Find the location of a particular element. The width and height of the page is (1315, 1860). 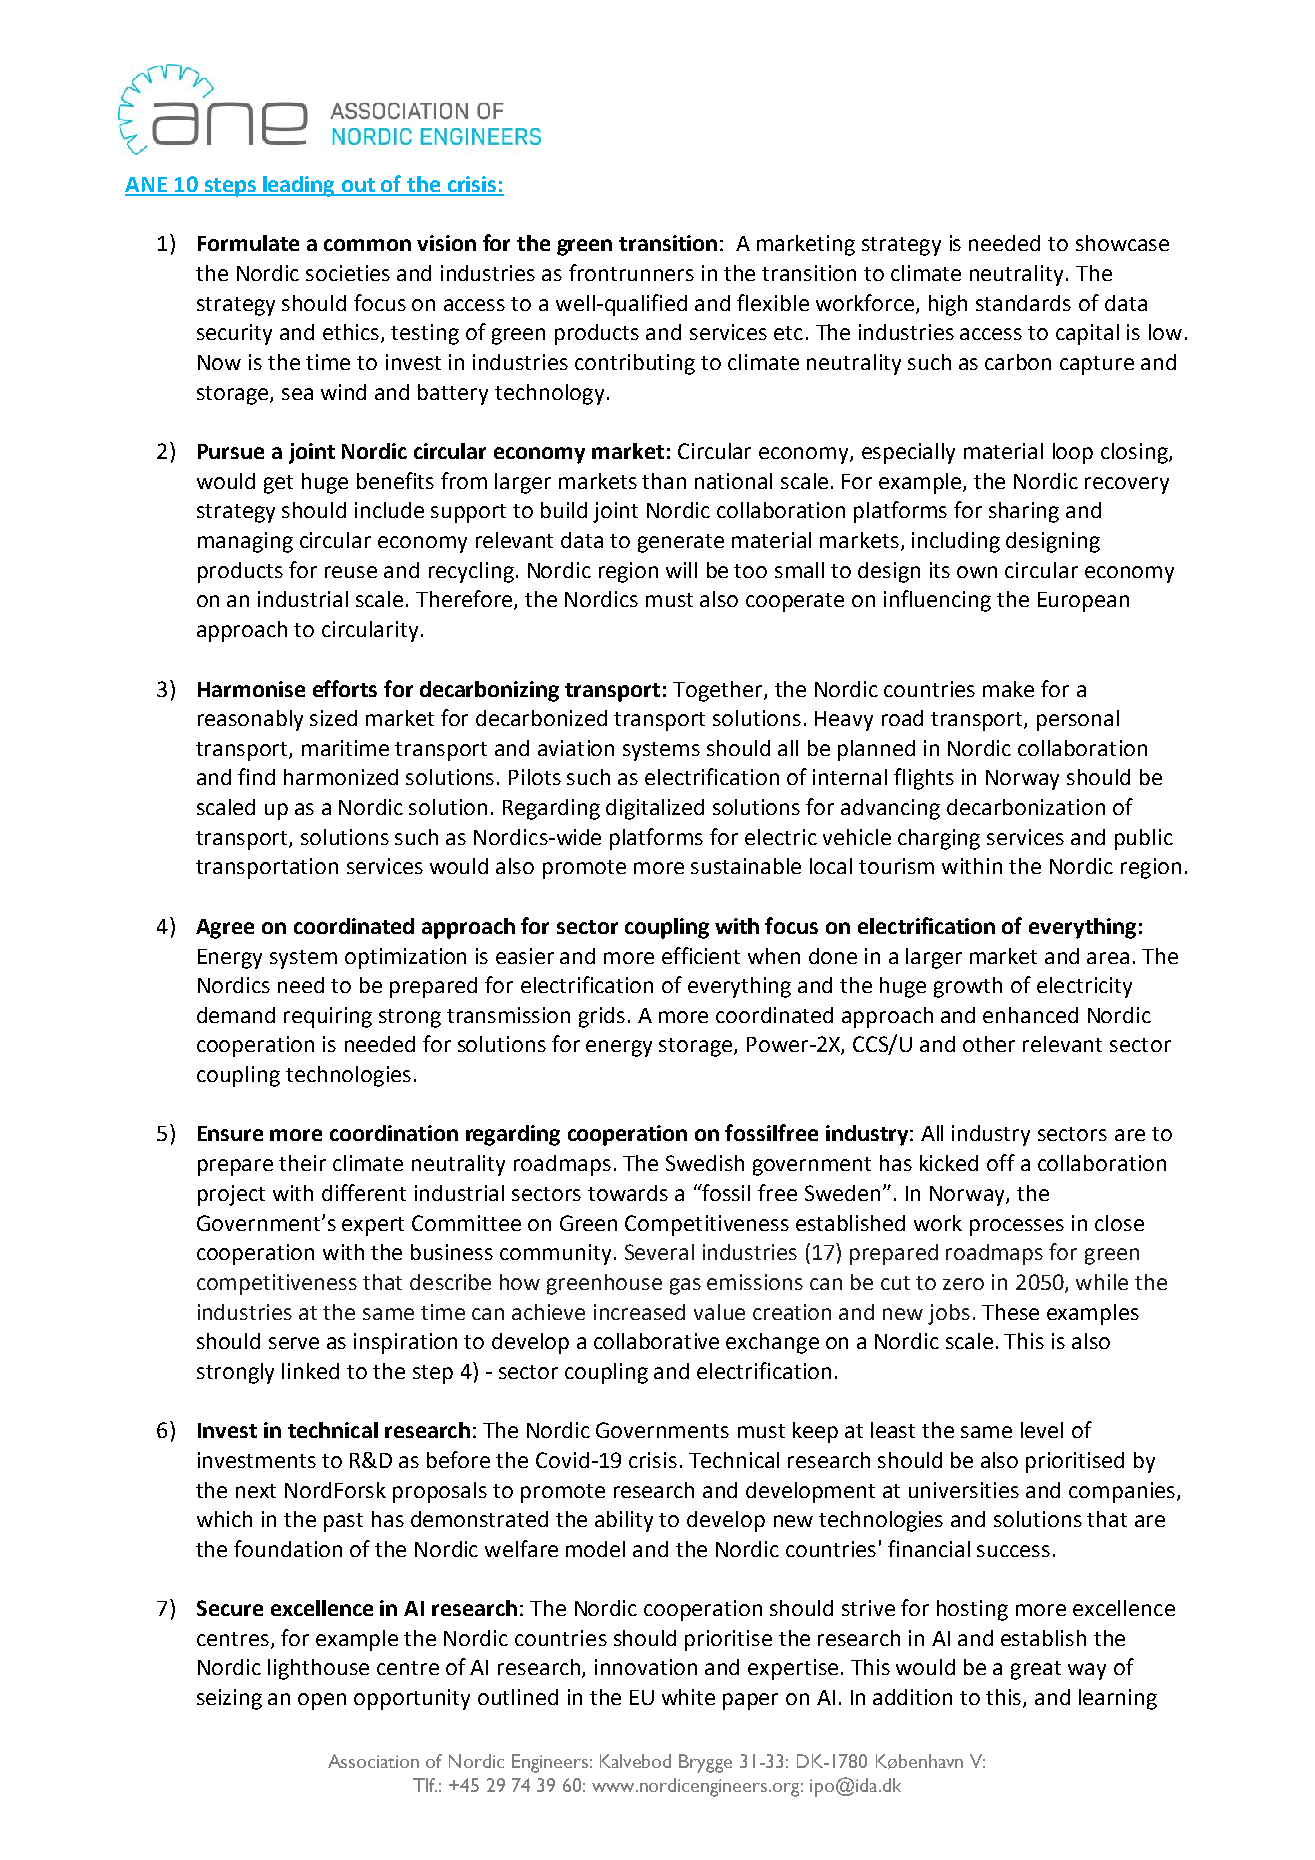

different is located at coordinates (364, 1192).
